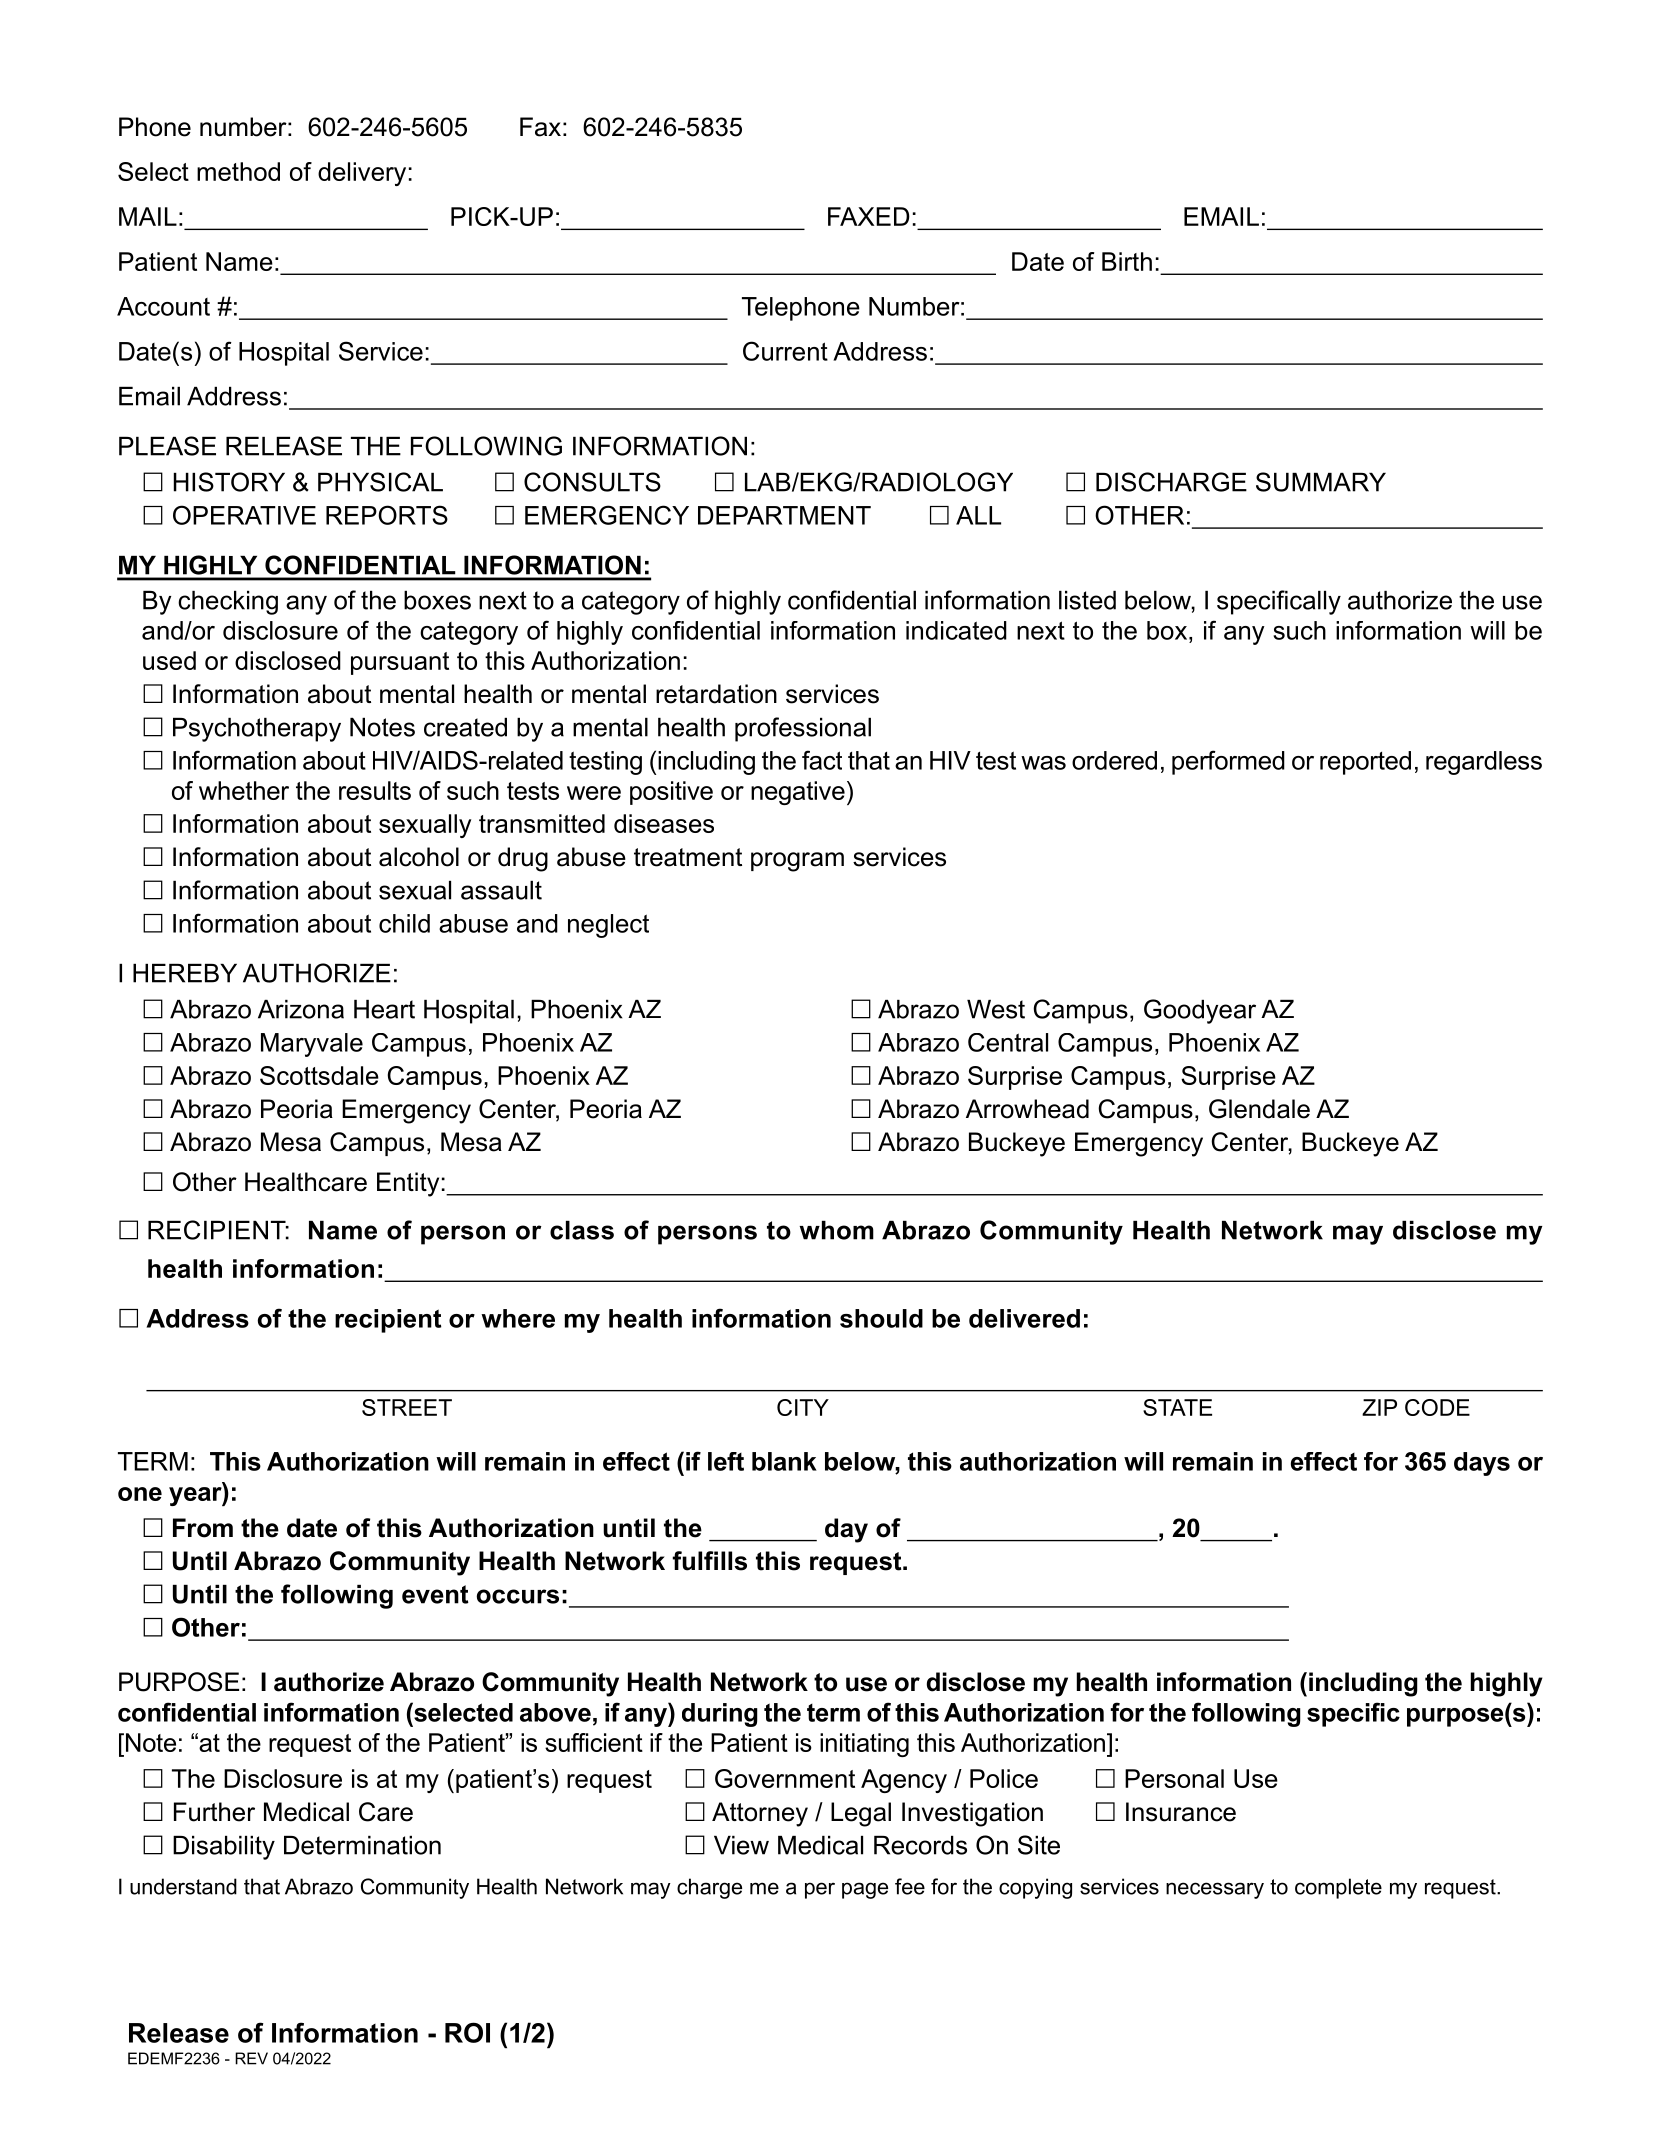 This page has width=1660, height=2148. Describe the element at coordinates (251, 2058) in the page. I see `REV` at that location.
